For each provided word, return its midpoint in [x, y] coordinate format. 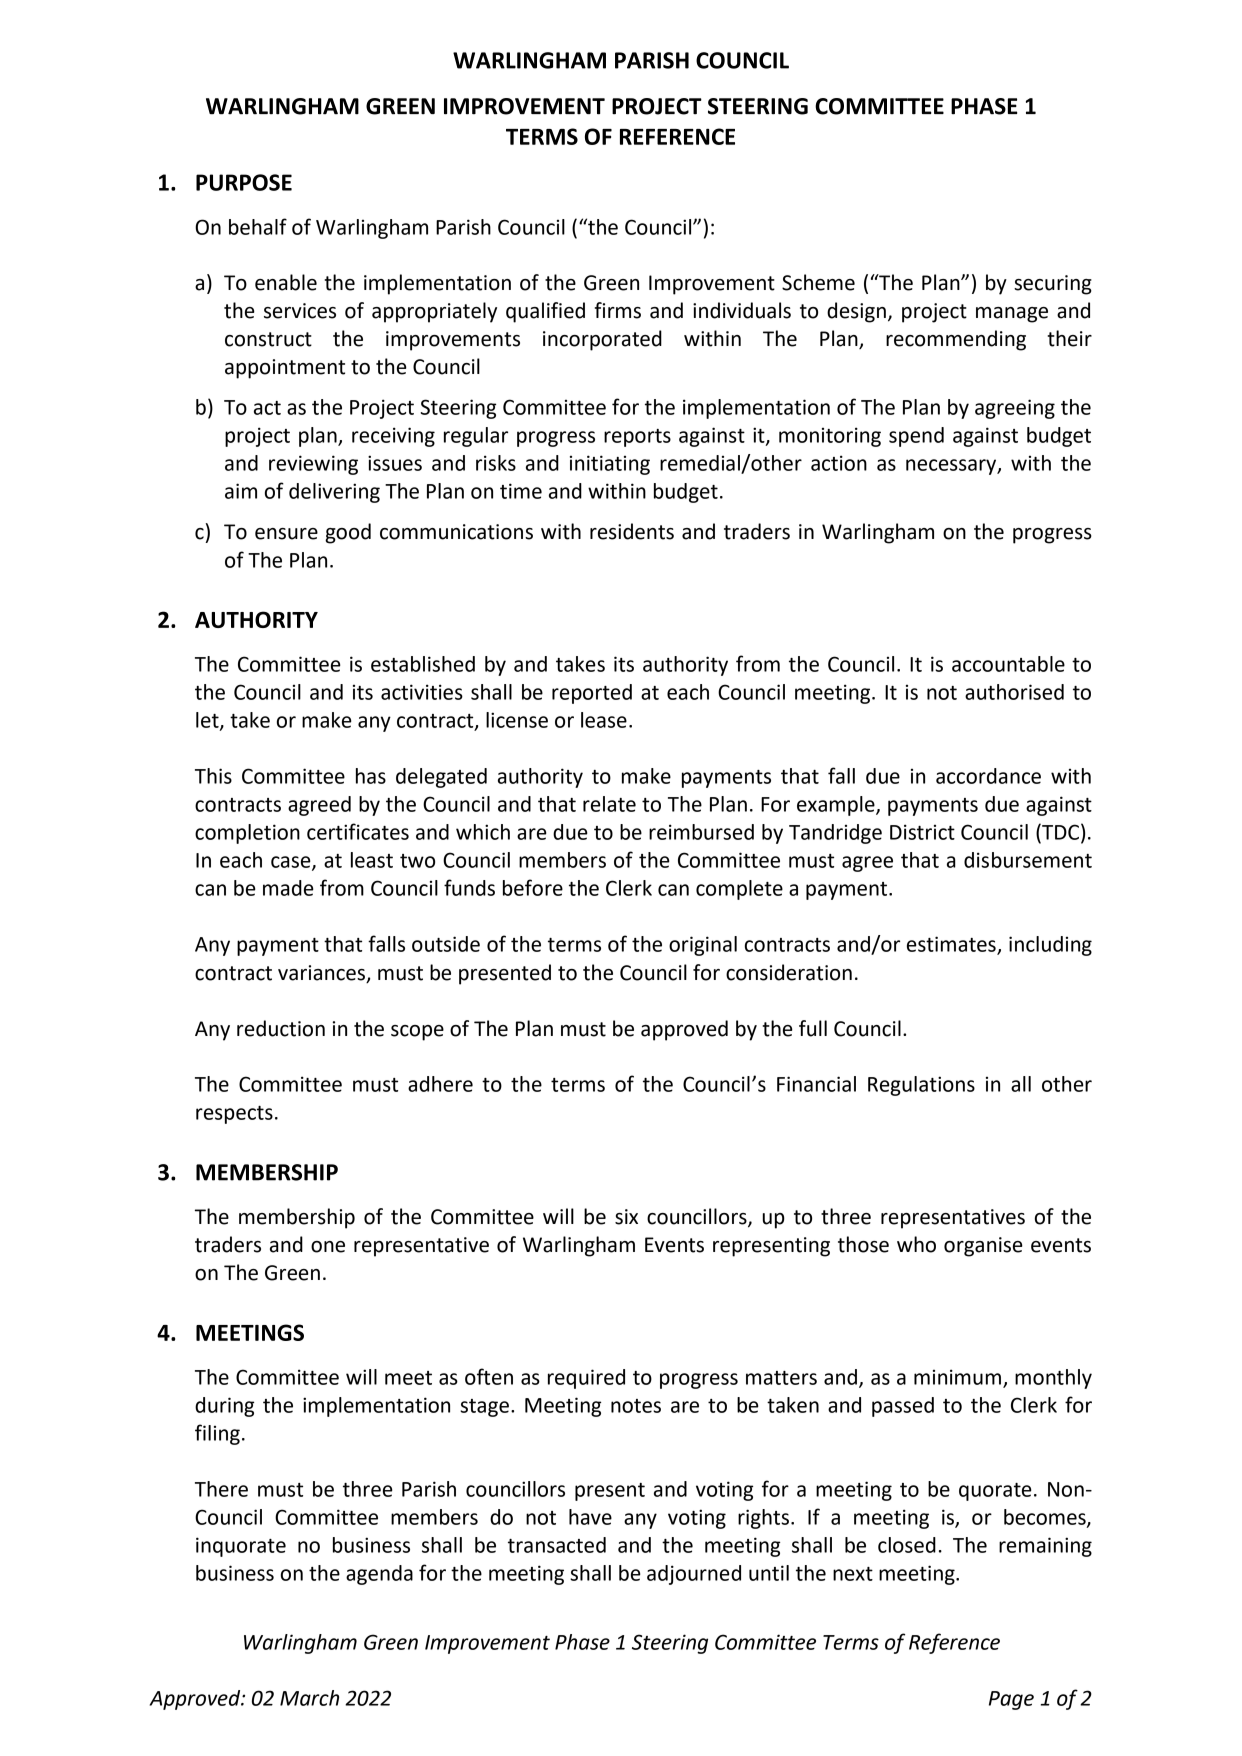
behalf [258, 226]
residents [632, 531]
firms [618, 310]
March [309, 1698]
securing [1053, 285]
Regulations [921, 1086]
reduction [281, 1028]
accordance [988, 776]
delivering [334, 493]
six [626, 1217]
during [224, 1407]
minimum [957, 1377]
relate [609, 804]
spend [916, 437]
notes [636, 1406]
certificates [358, 831]
